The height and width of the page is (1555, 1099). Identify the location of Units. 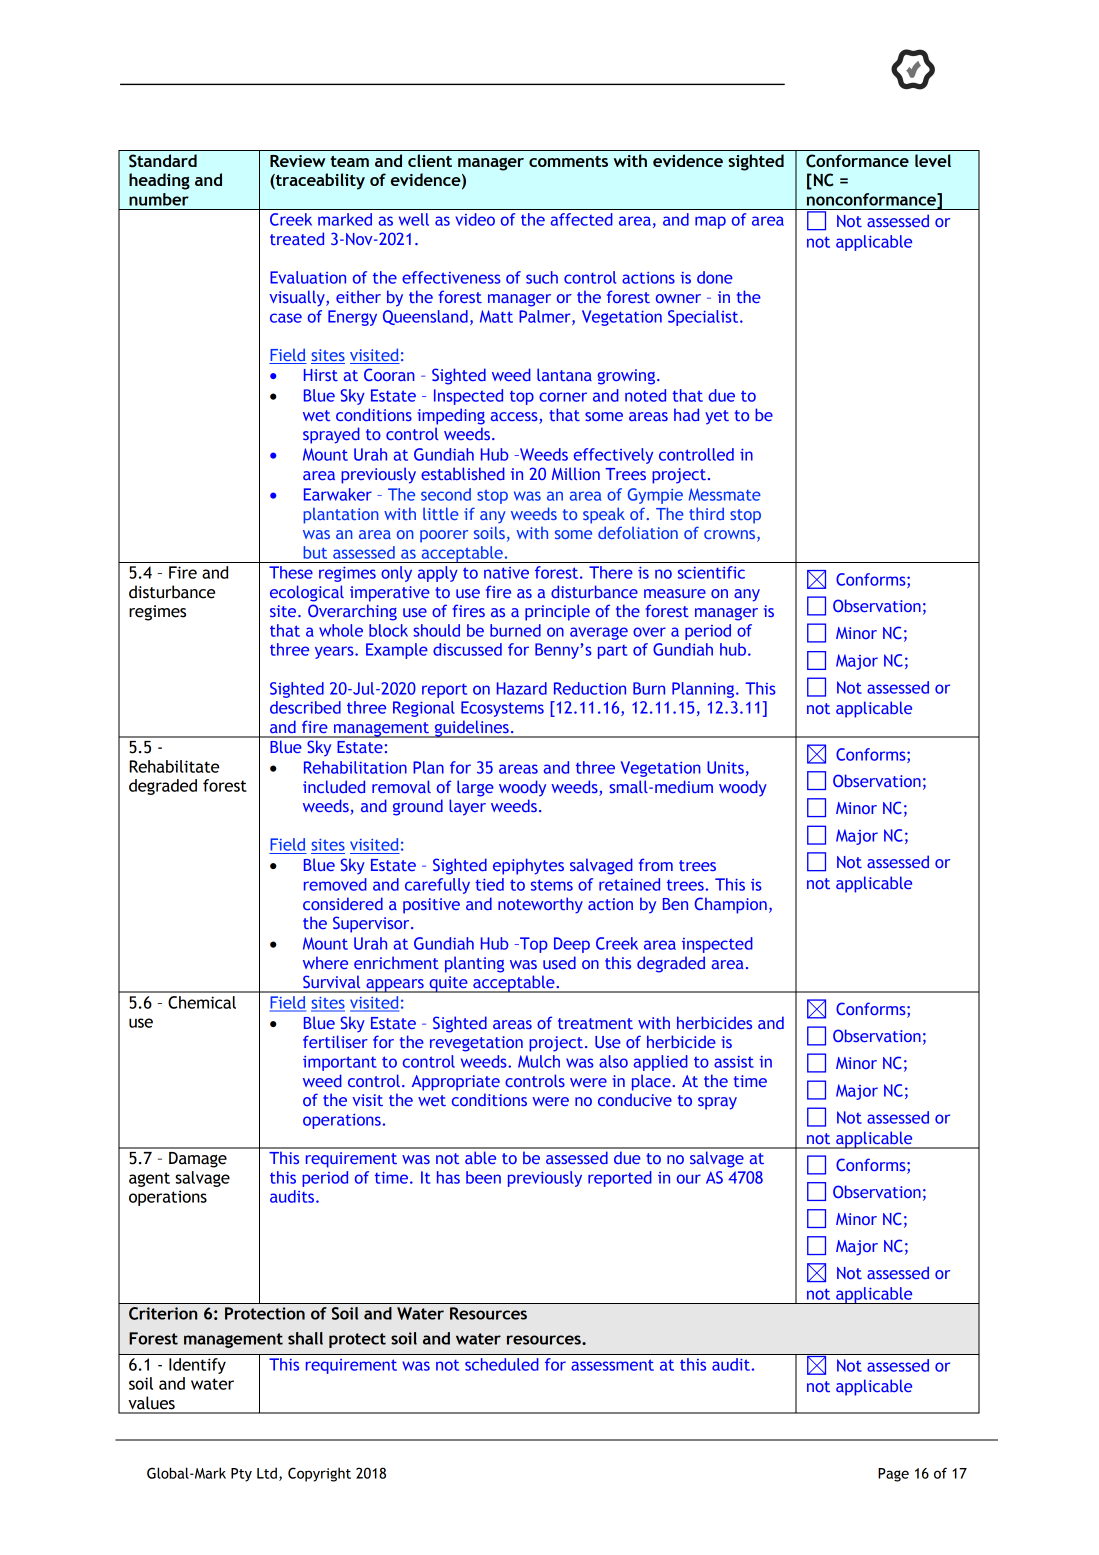
(725, 767).
